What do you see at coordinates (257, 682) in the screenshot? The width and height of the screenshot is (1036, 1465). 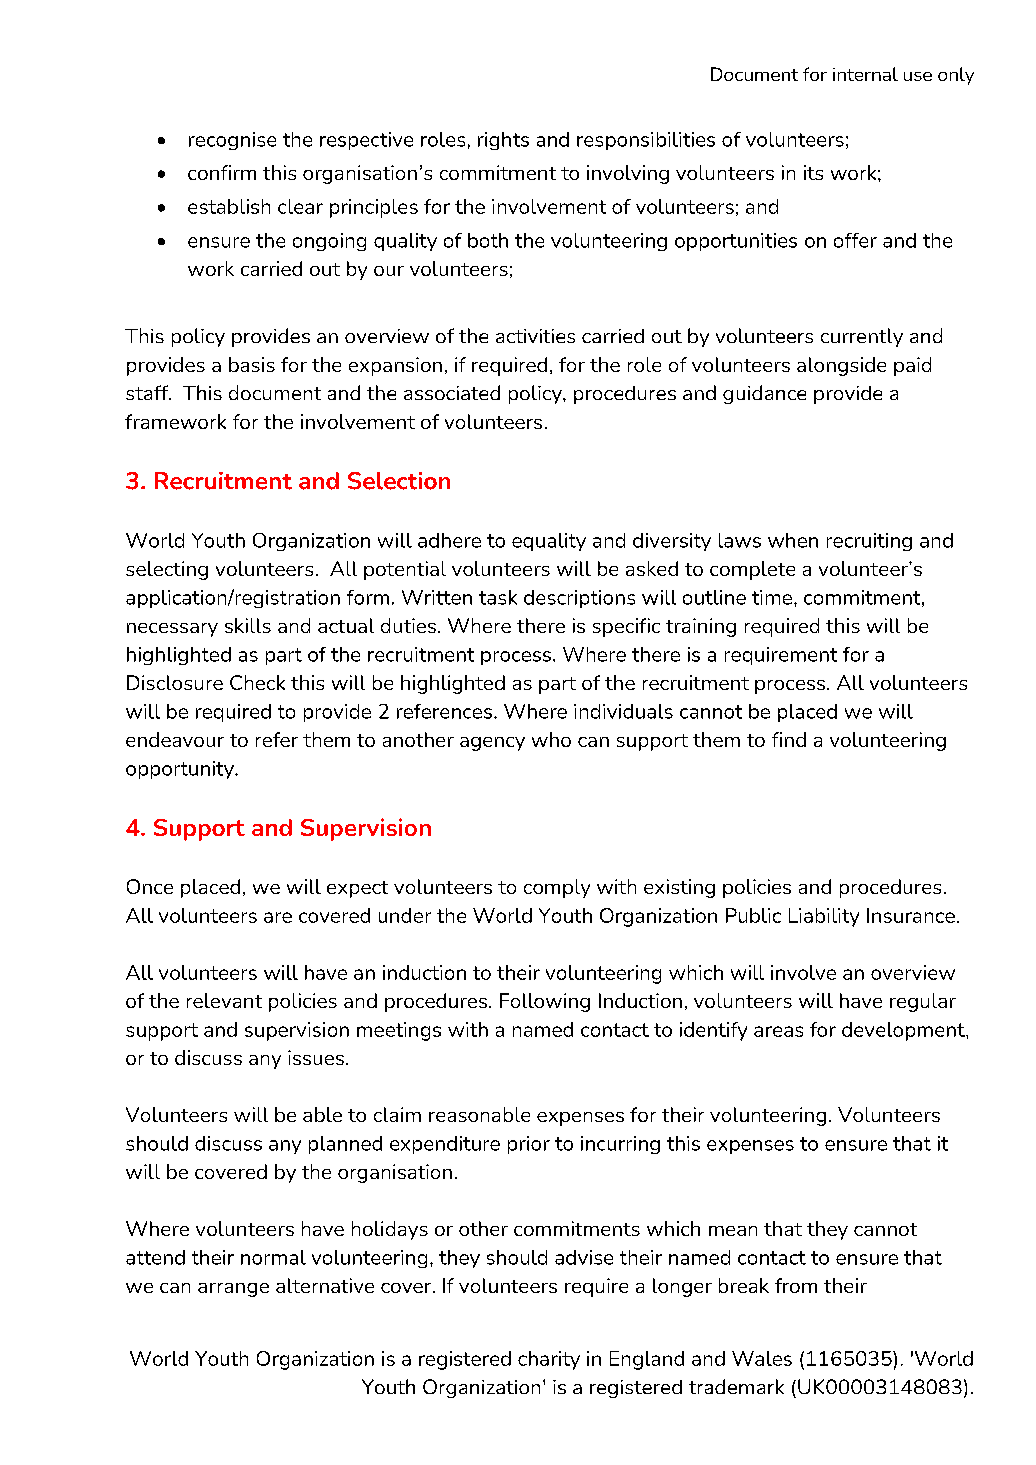 I see `Check` at bounding box center [257, 682].
